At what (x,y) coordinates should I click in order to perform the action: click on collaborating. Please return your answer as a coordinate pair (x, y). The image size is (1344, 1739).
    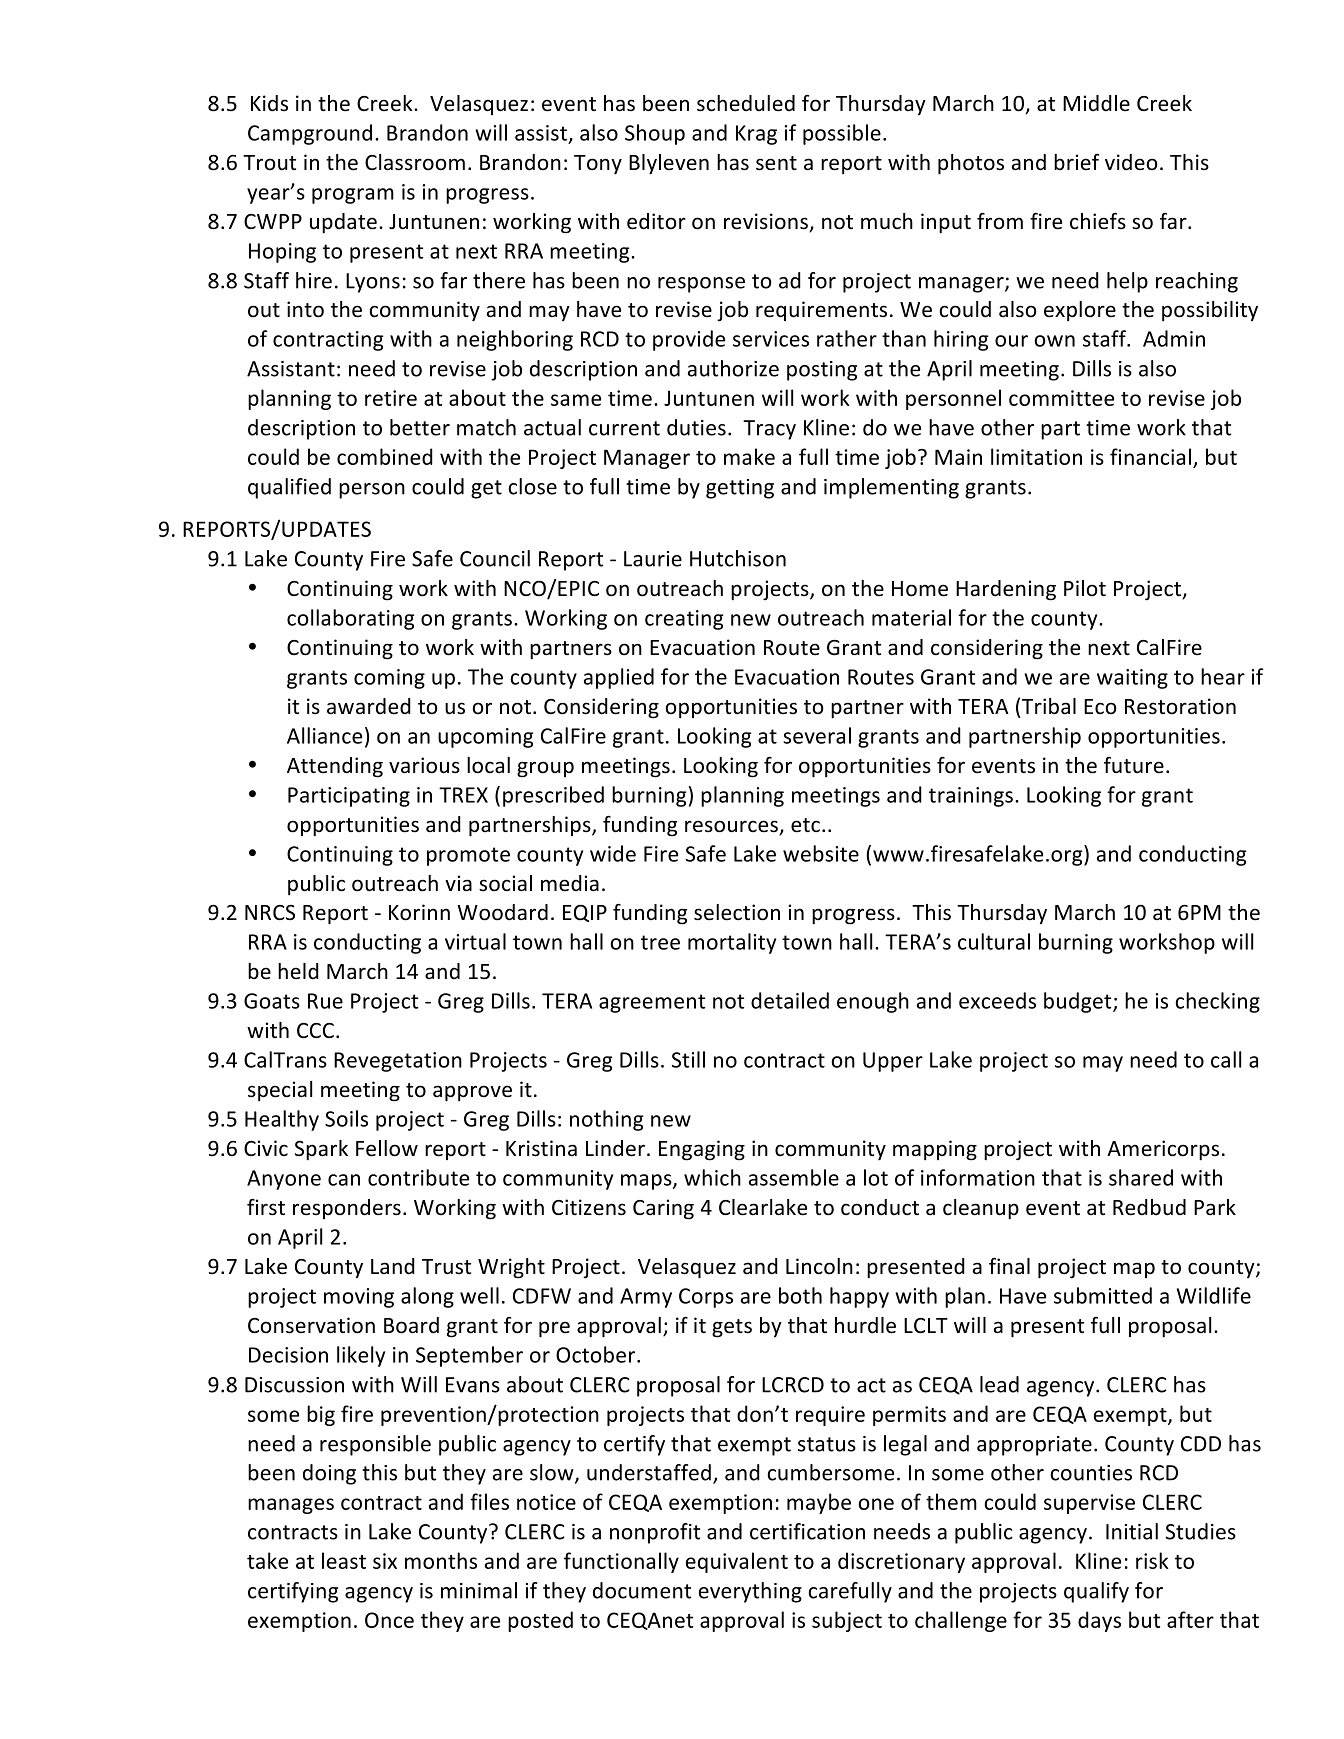
    Looking at the image, I should click on (350, 619).
